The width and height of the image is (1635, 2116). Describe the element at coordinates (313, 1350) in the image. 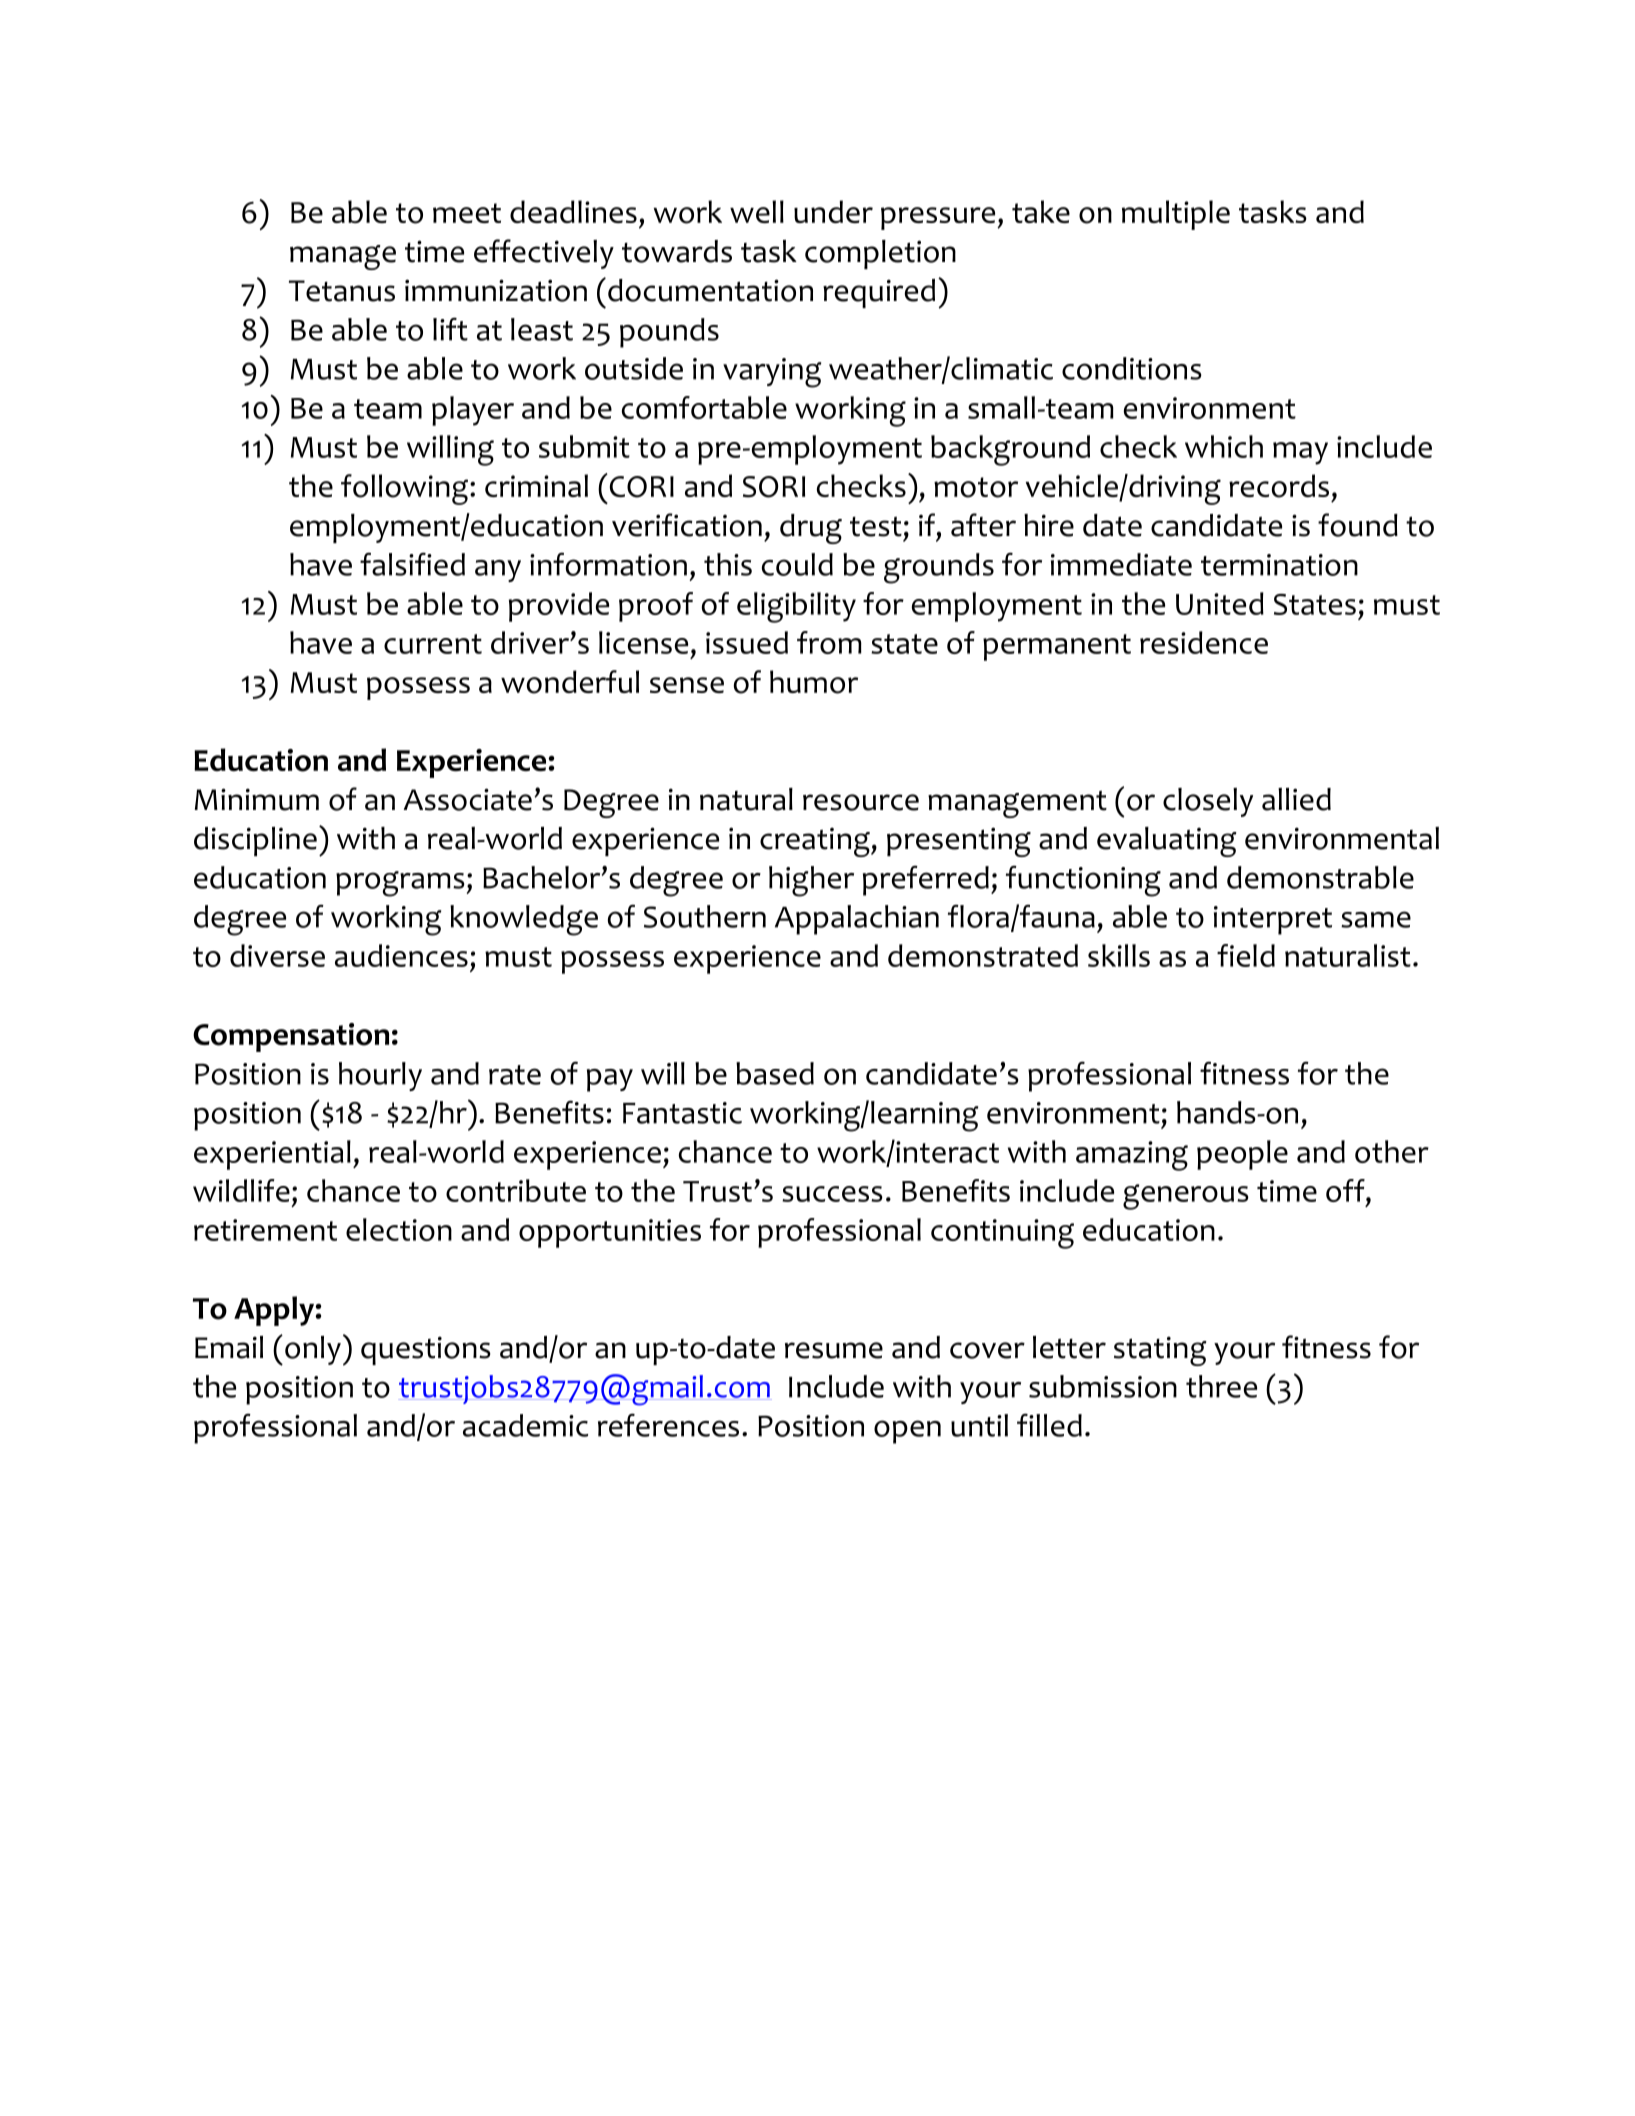

I see `only` at that location.
